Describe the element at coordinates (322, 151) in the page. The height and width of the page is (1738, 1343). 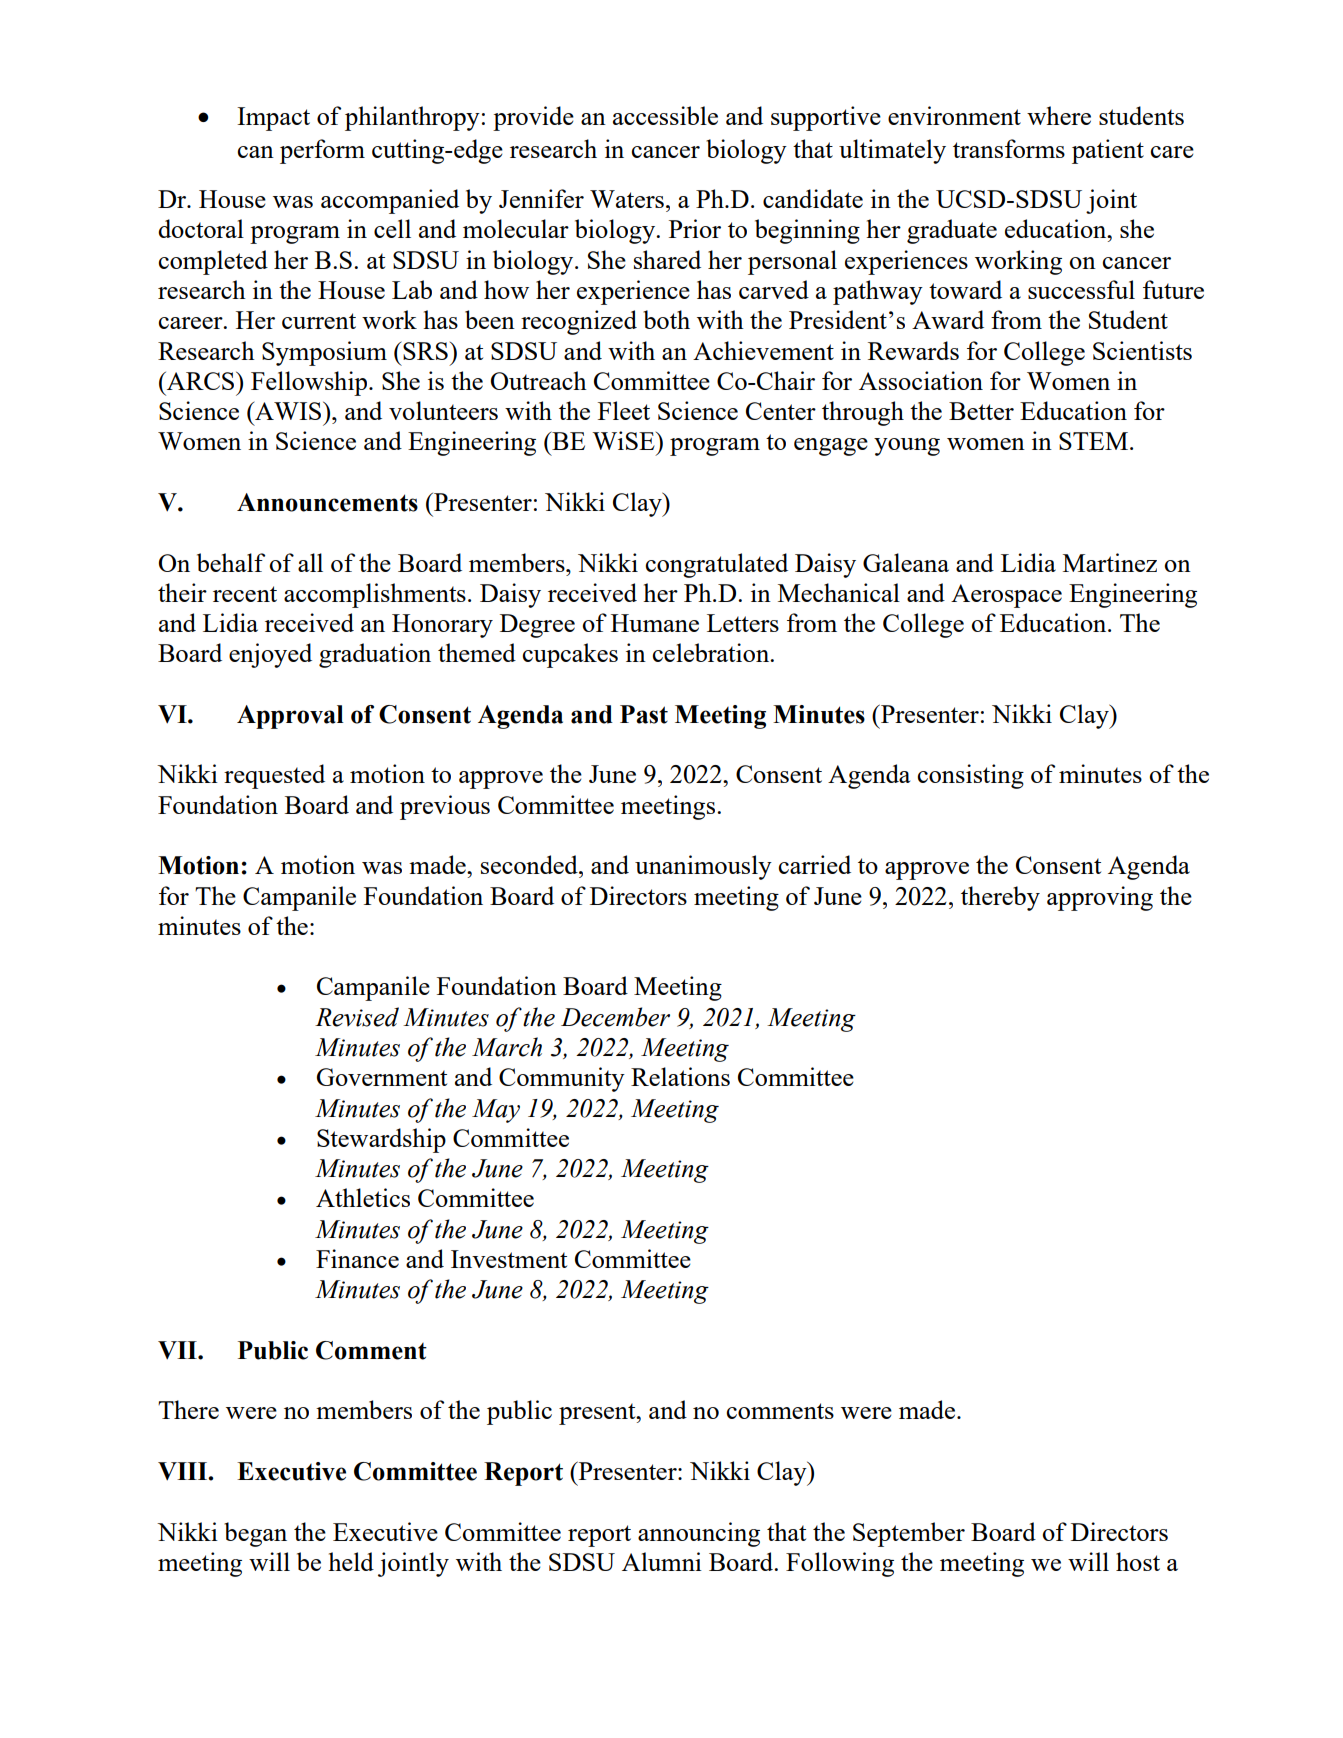
I see `perform` at that location.
